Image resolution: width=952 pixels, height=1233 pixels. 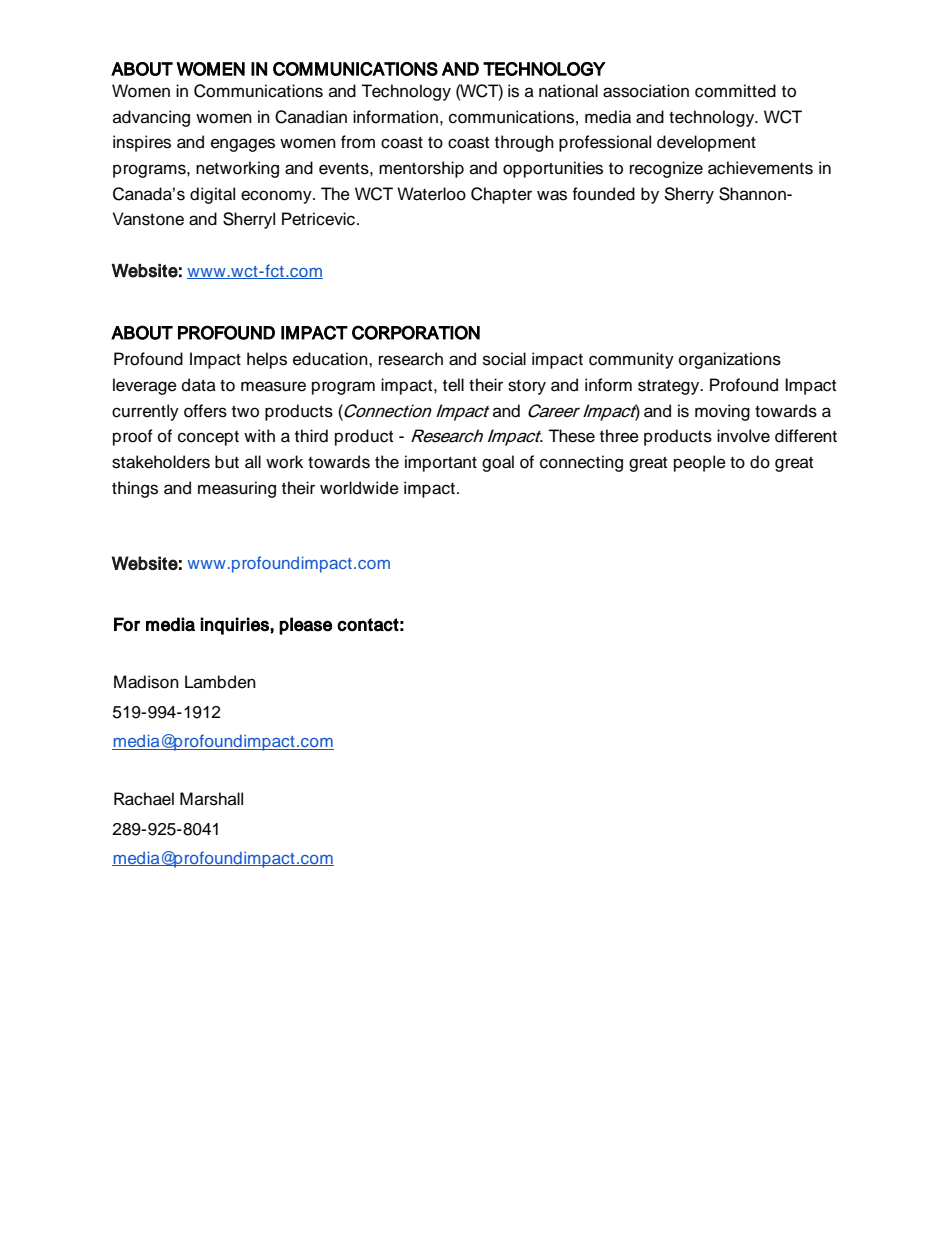 I want to click on please, so click(x=305, y=626).
